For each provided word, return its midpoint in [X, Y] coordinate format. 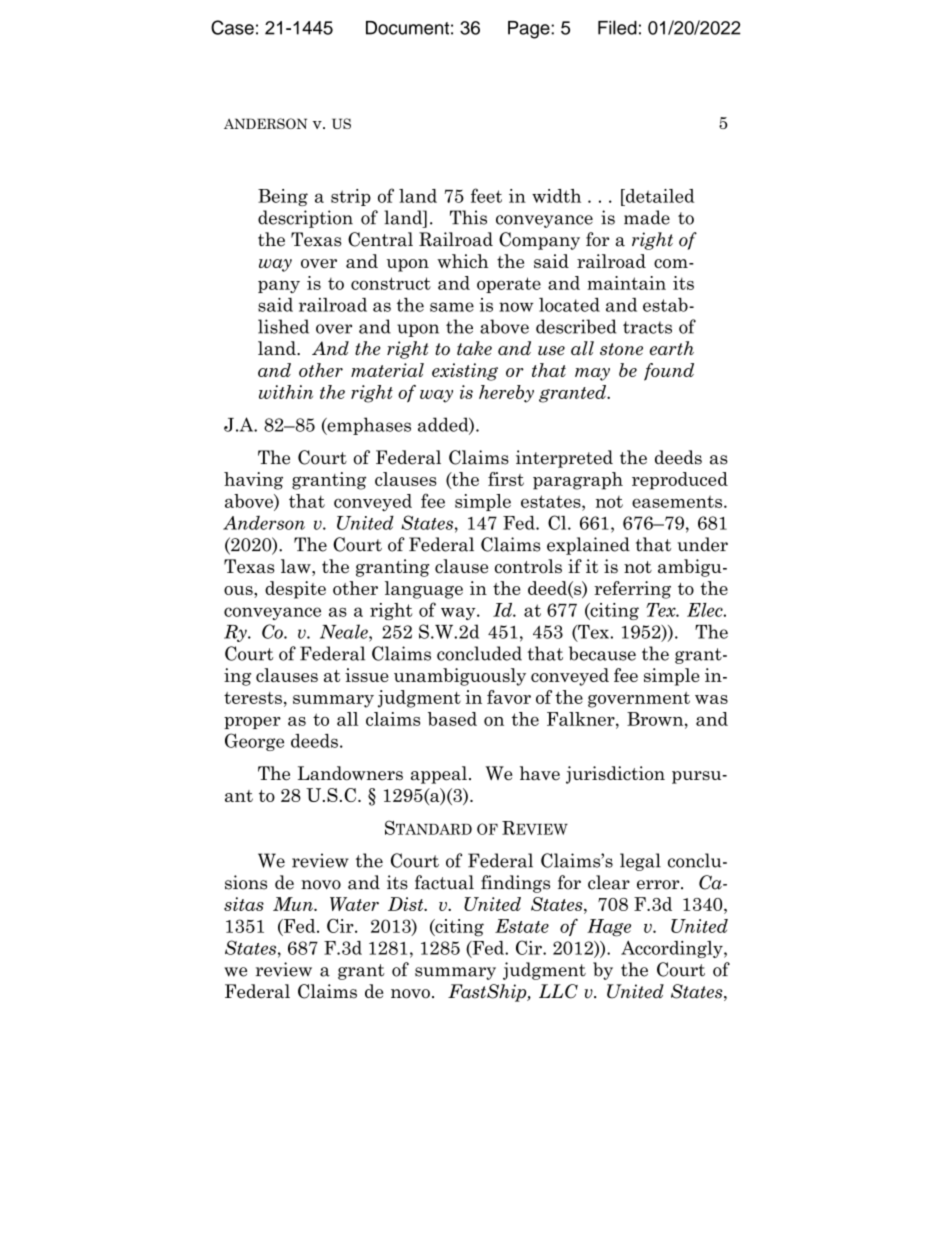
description [305, 219]
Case [232, 27]
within [286, 392]
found [669, 372]
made [647, 217]
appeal [439, 775]
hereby [506, 394]
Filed [617, 27]
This [468, 217]
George [254, 742]
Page [530, 30]
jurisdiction [615, 775]
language [424, 590]
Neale [345, 631]
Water [354, 904]
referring [632, 590]
